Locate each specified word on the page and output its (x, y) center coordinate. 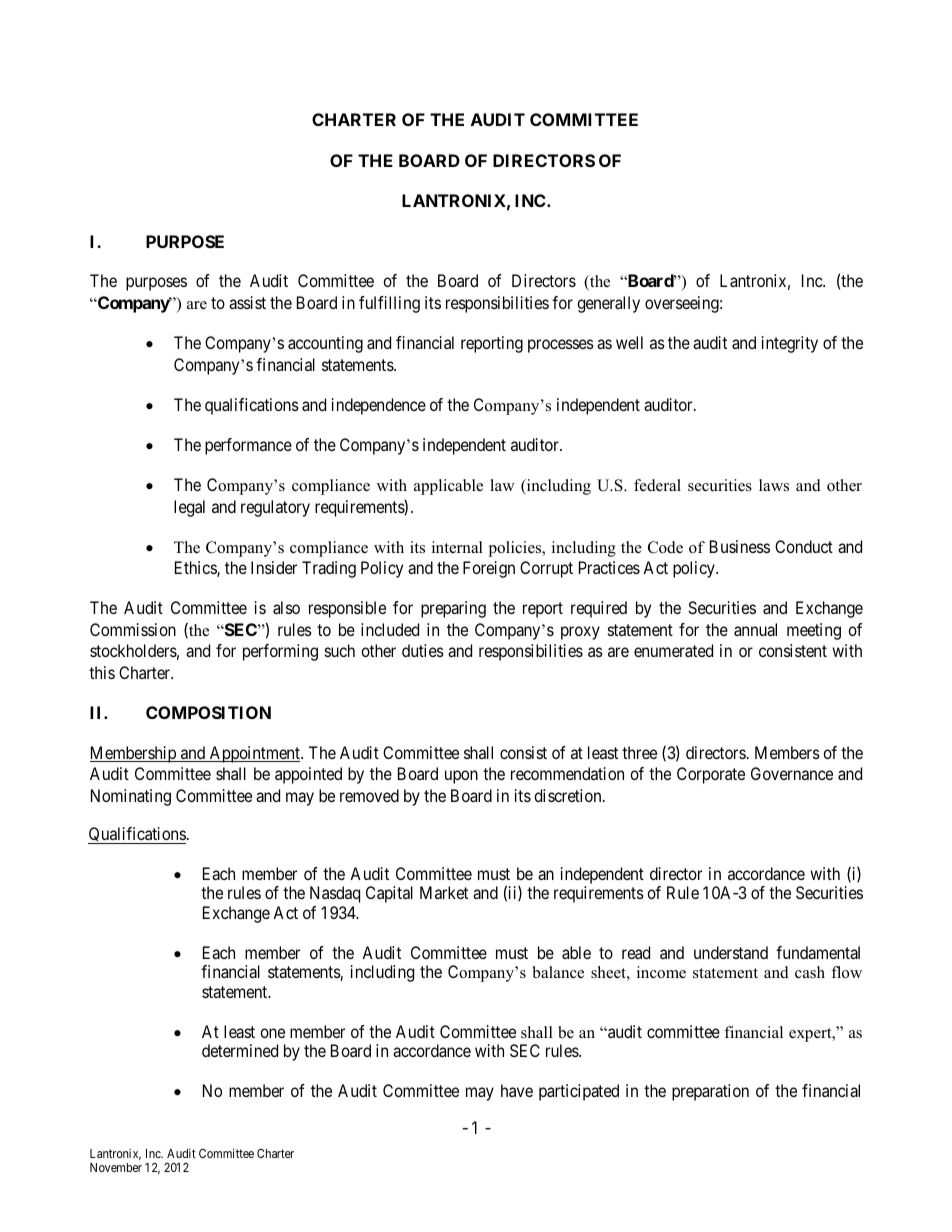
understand (731, 952)
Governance (792, 773)
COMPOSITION (208, 712)
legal (189, 508)
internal (457, 547)
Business (740, 546)
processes (561, 346)
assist (247, 302)
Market (444, 892)
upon (461, 777)
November (116, 1167)
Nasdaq (335, 894)
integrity (790, 344)
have (517, 1090)
